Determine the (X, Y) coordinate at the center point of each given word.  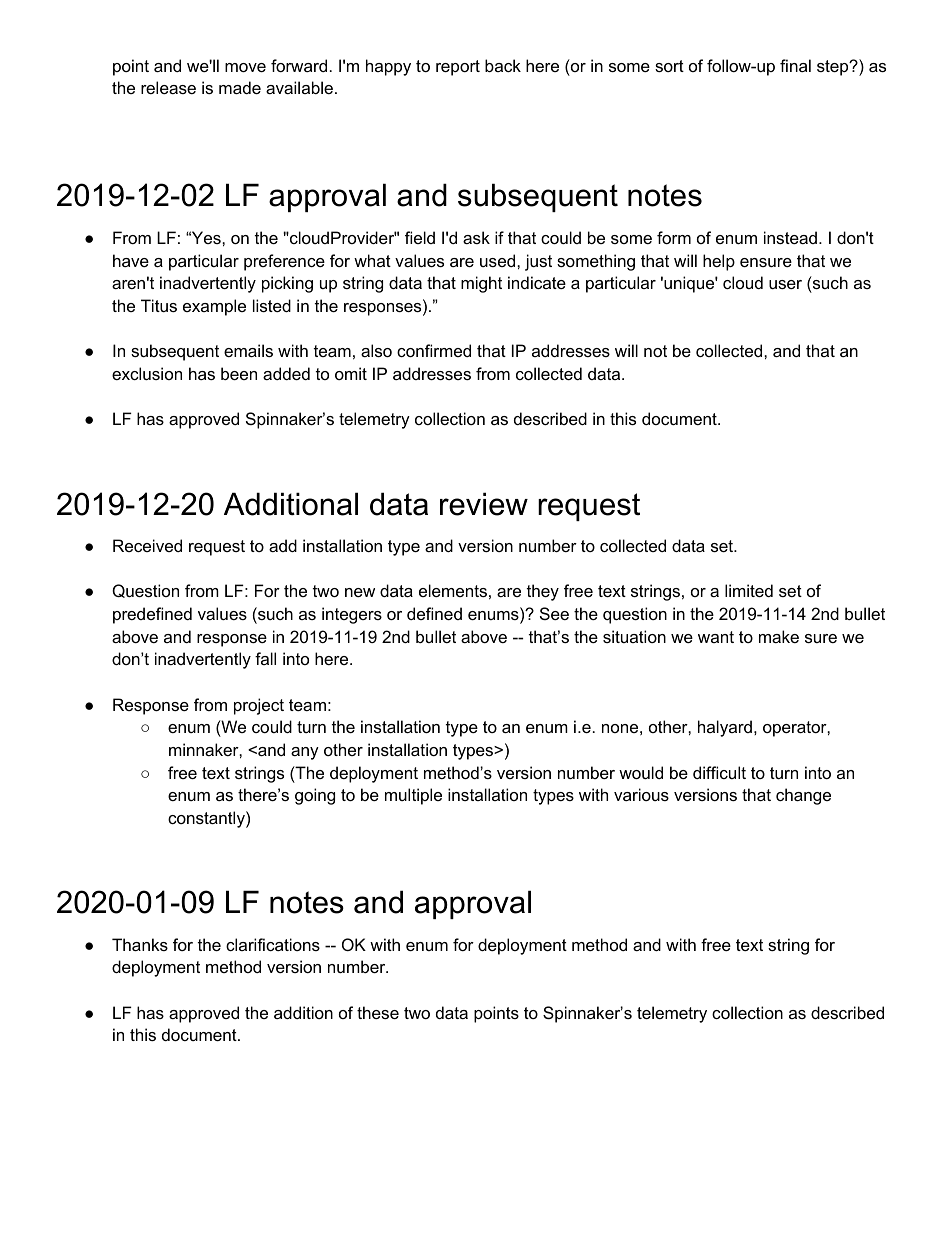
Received (147, 545)
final (795, 65)
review (484, 504)
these (378, 1012)
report (458, 68)
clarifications (273, 944)
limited (749, 590)
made (240, 87)
